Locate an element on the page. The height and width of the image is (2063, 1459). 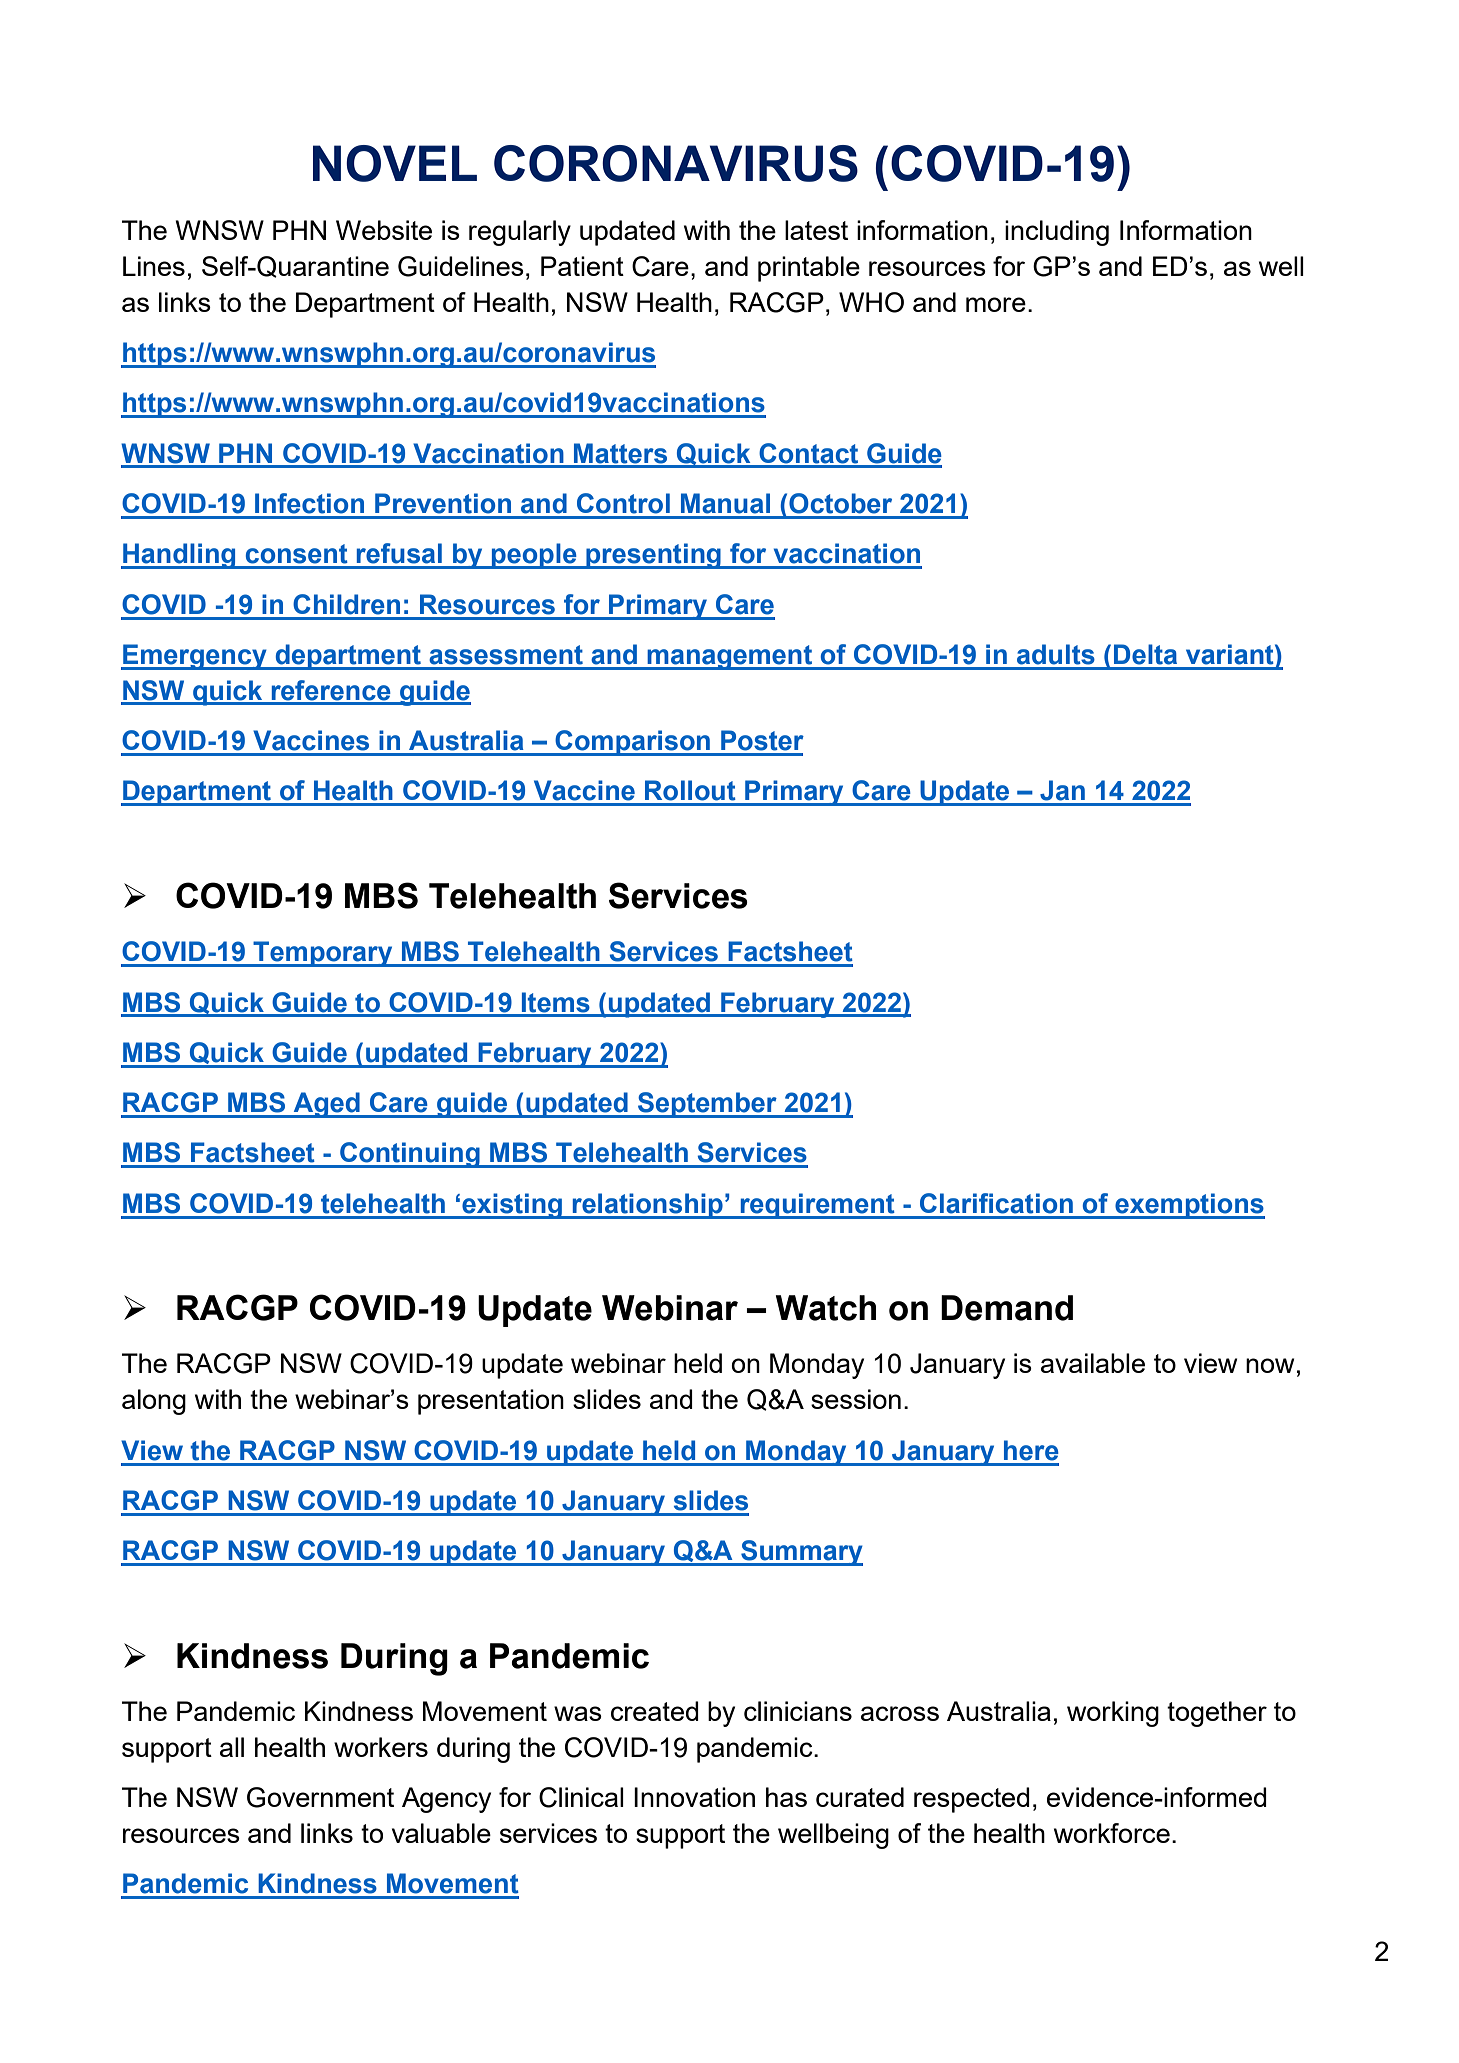
relationship is located at coordinates (647, 1206).
